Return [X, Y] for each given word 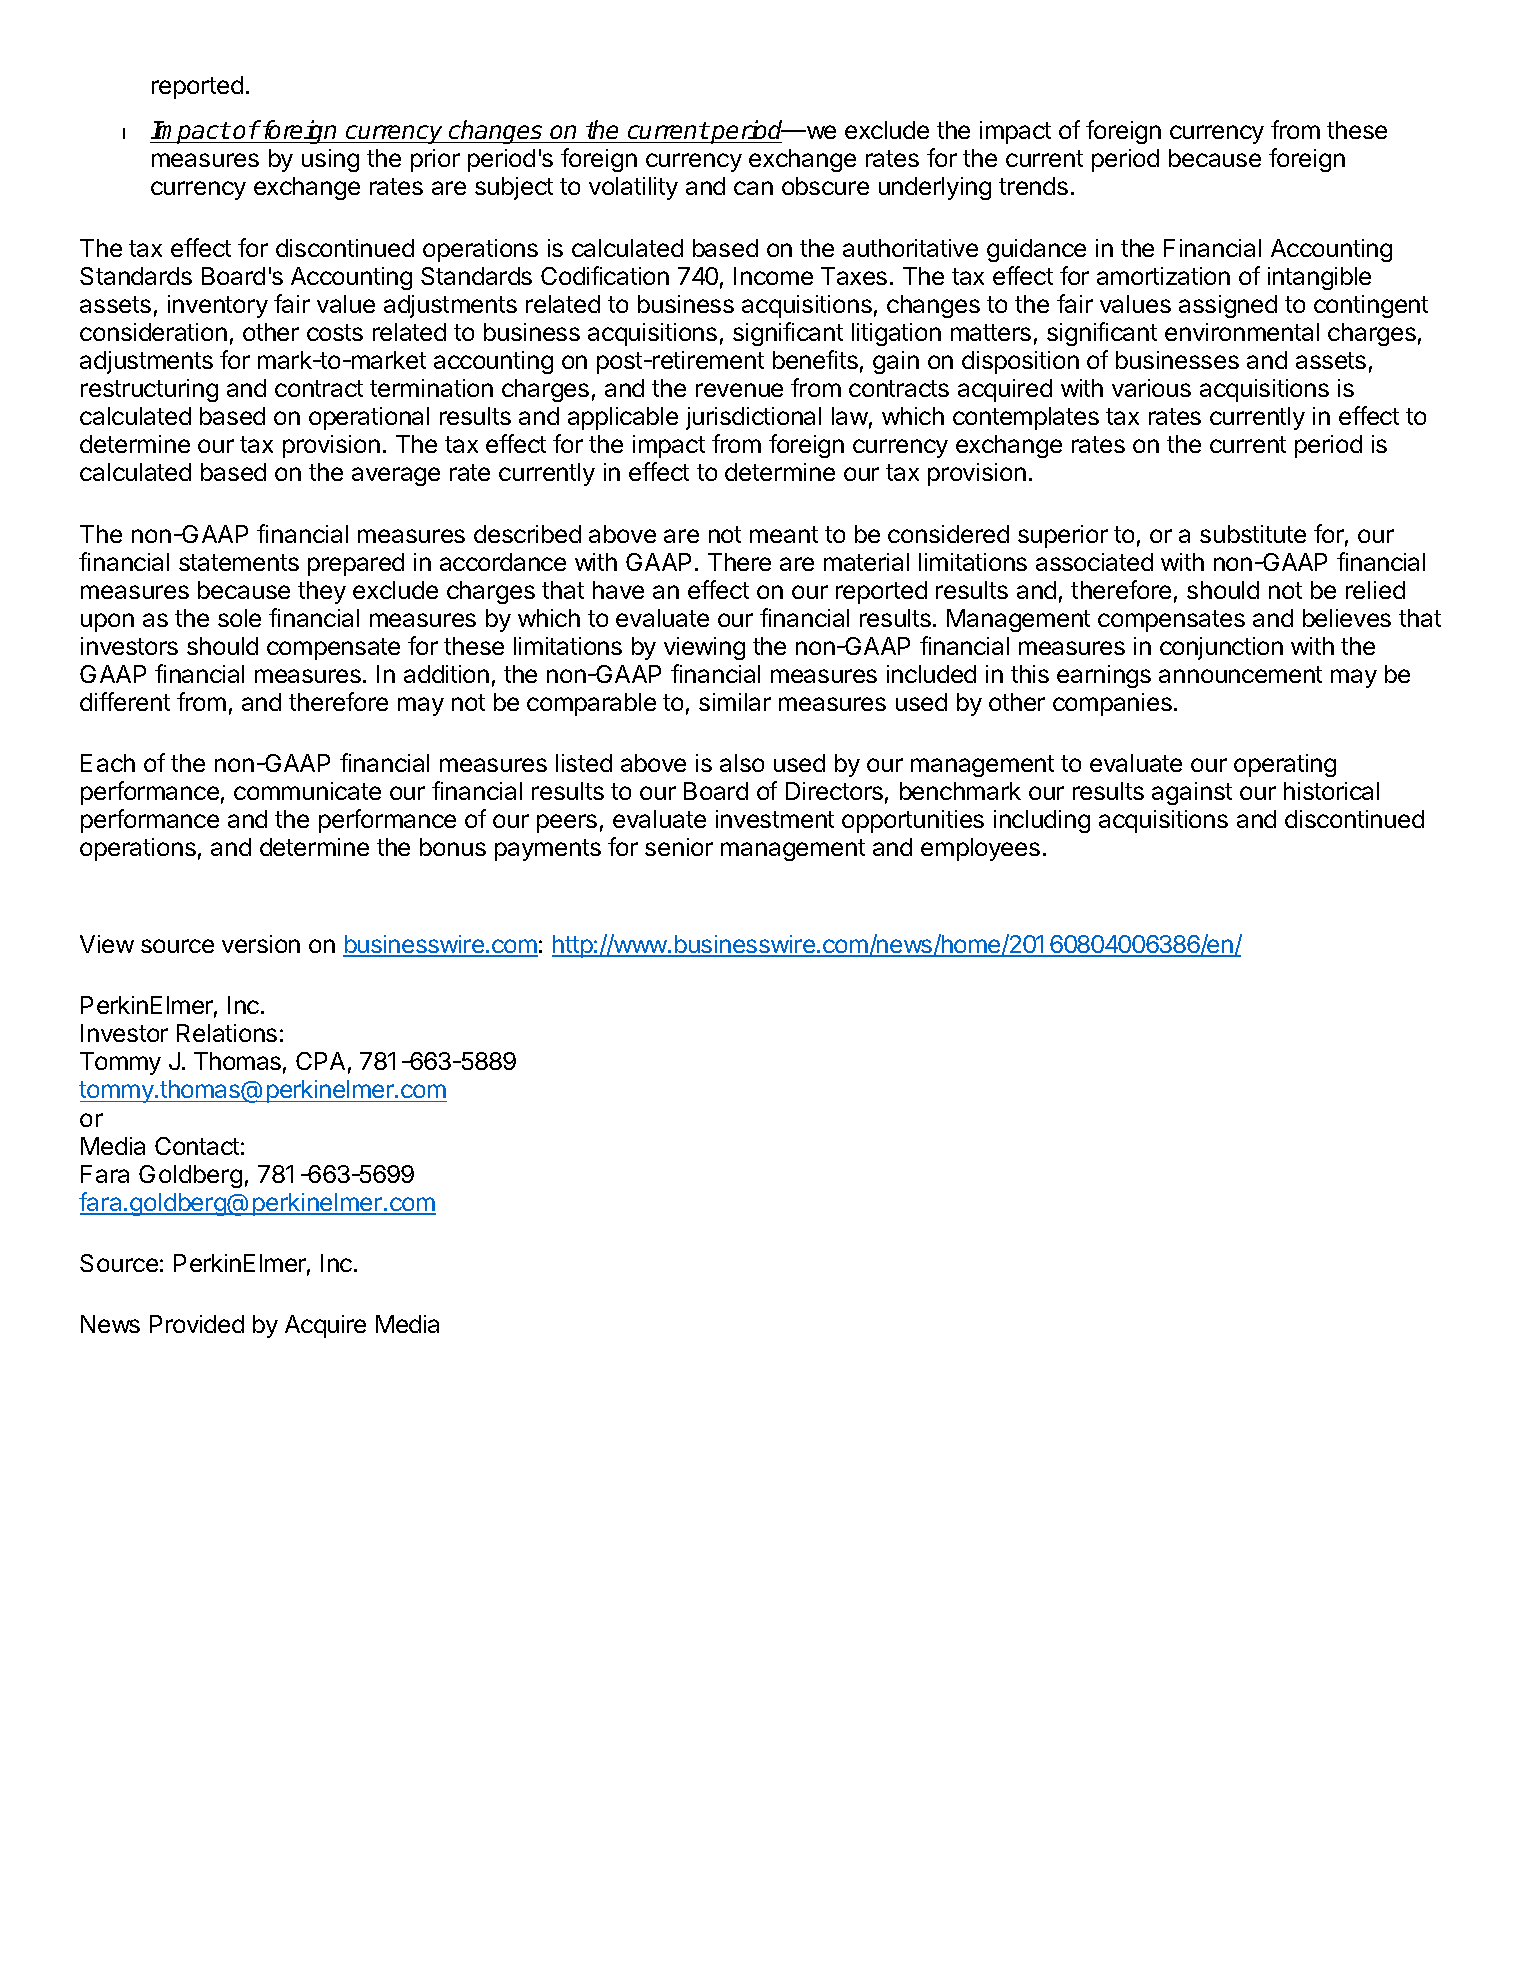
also [742, 763]
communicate [307, 791]
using [330, 160]
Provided [197, 1324]
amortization [1163, 276]
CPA [320, 1061]
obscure [825, 186]
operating [1285, 765]
